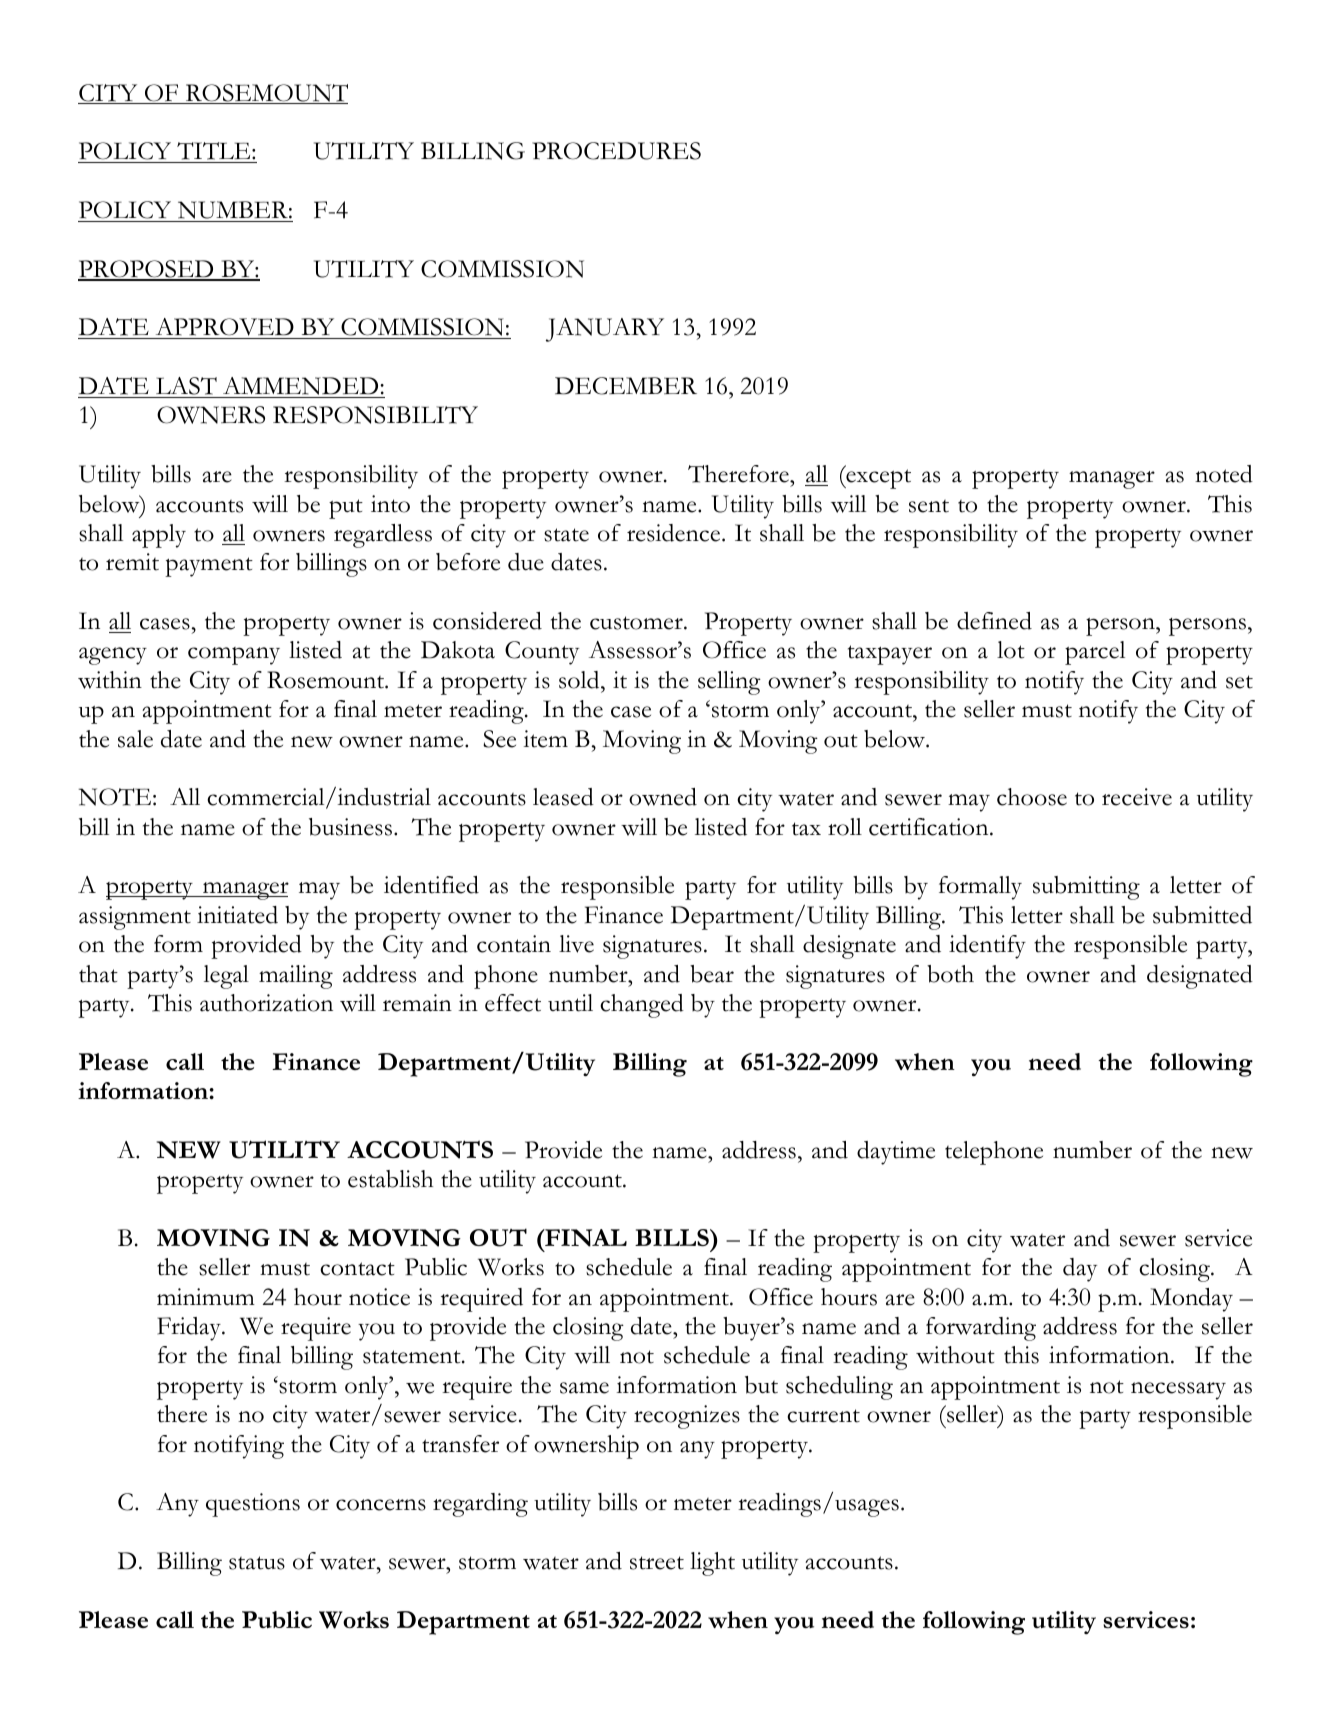  What do you see at coordinates (950, 974) in the screenshot?
I see `both` at bounding box center [950, 974].
